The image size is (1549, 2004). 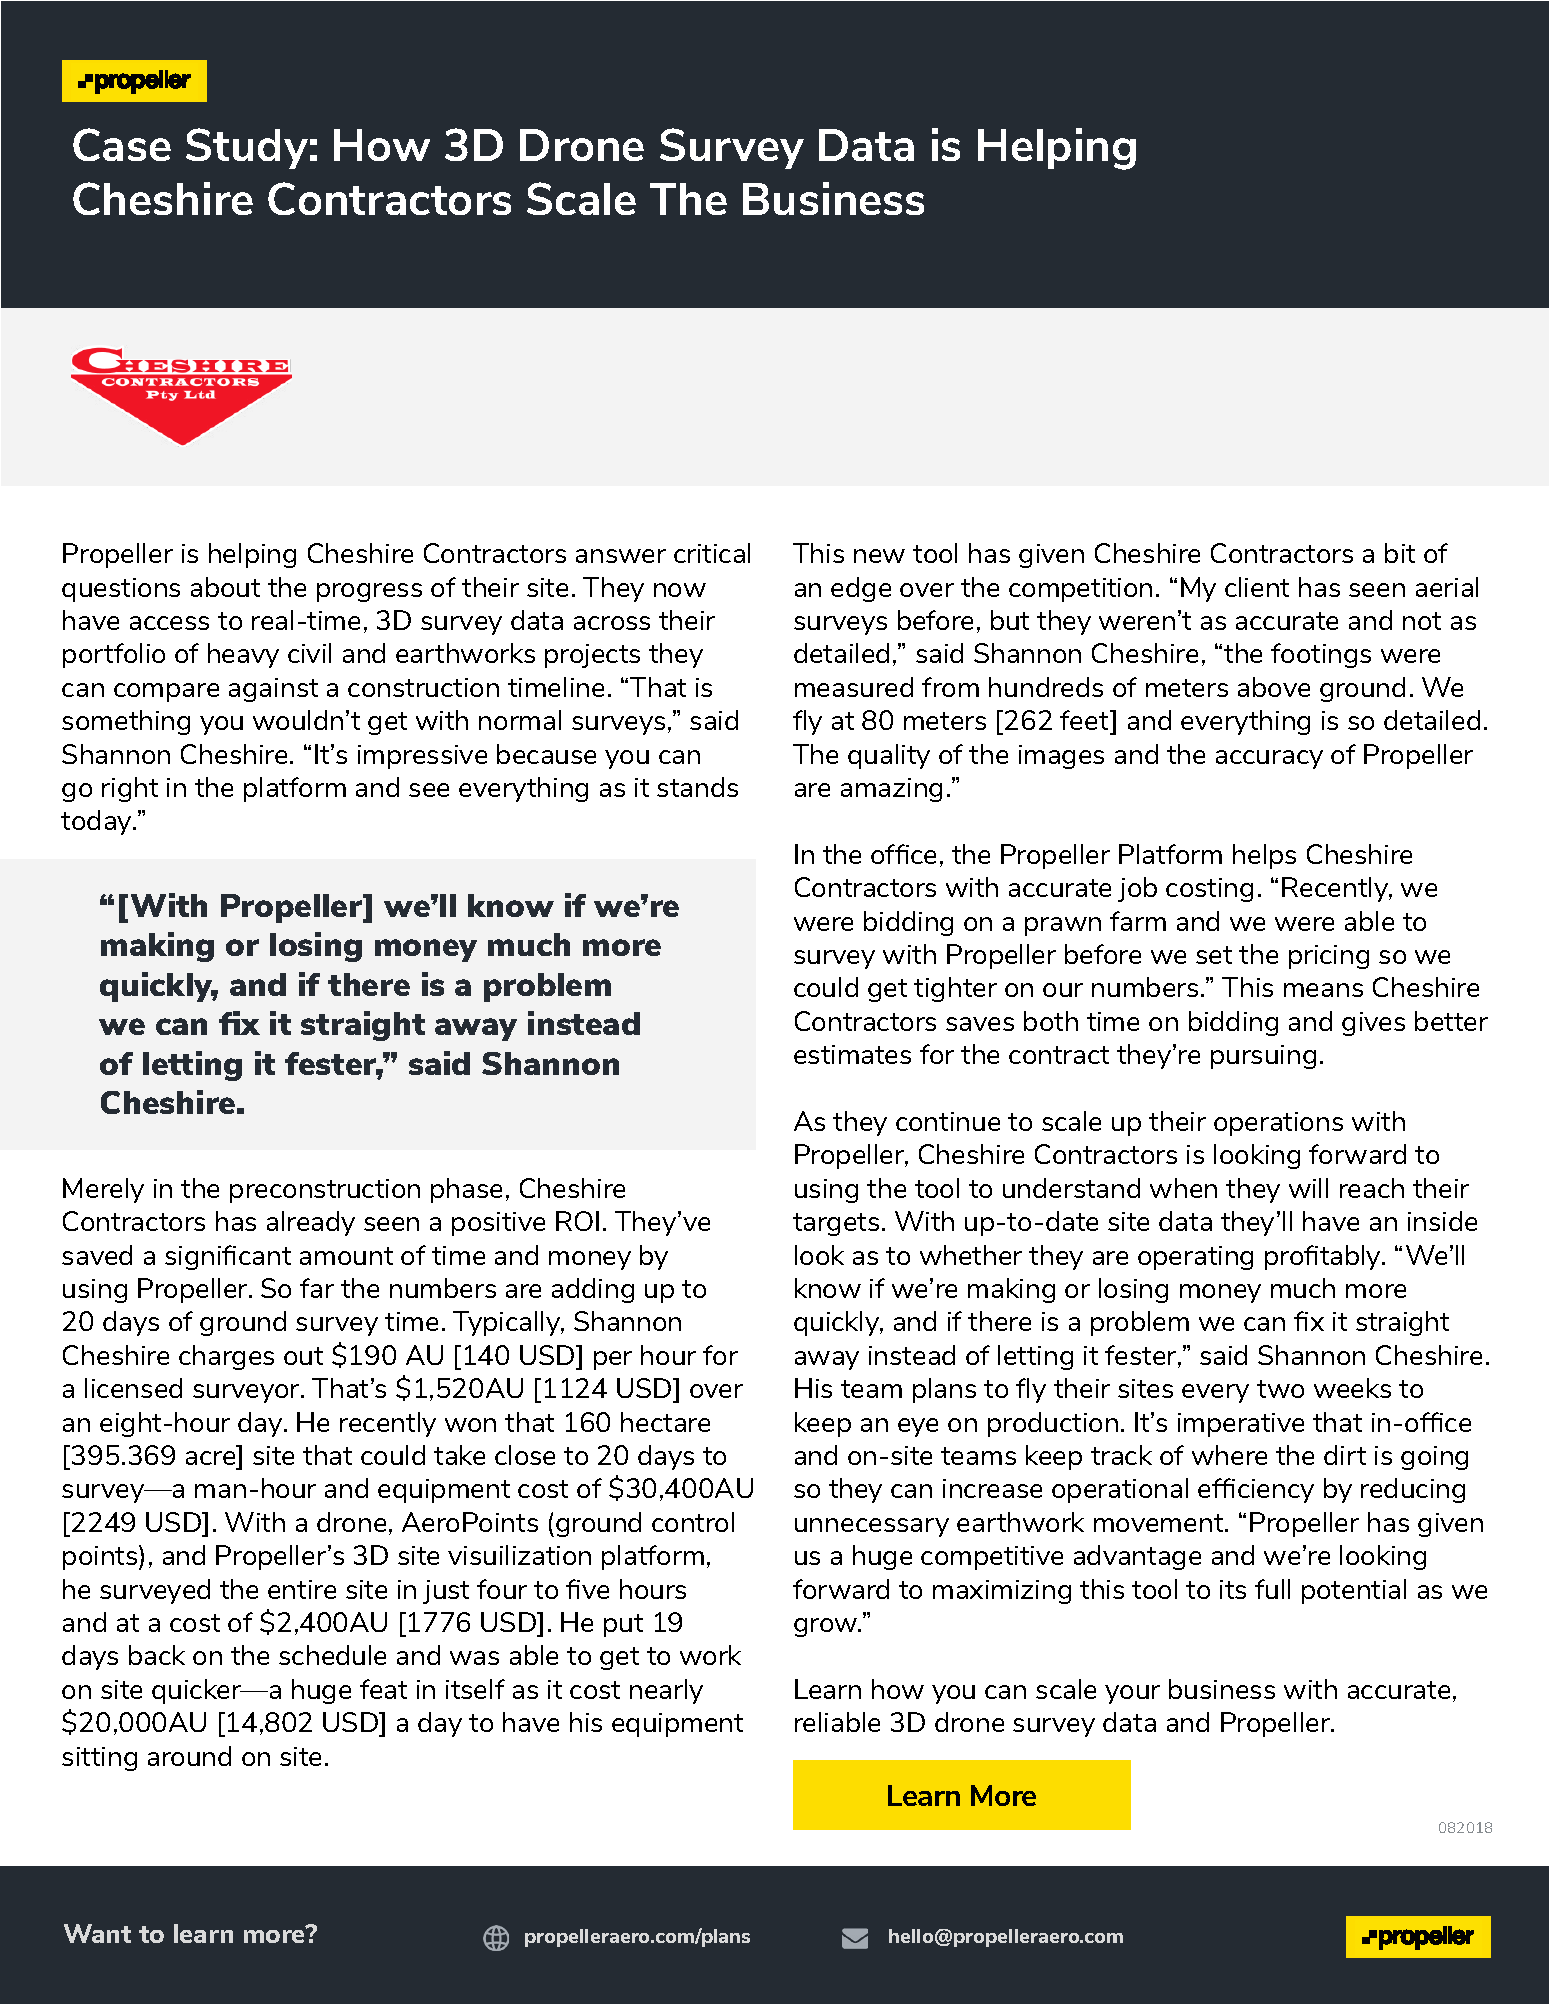 I want to click on edge, so click(x=861, y=589).
